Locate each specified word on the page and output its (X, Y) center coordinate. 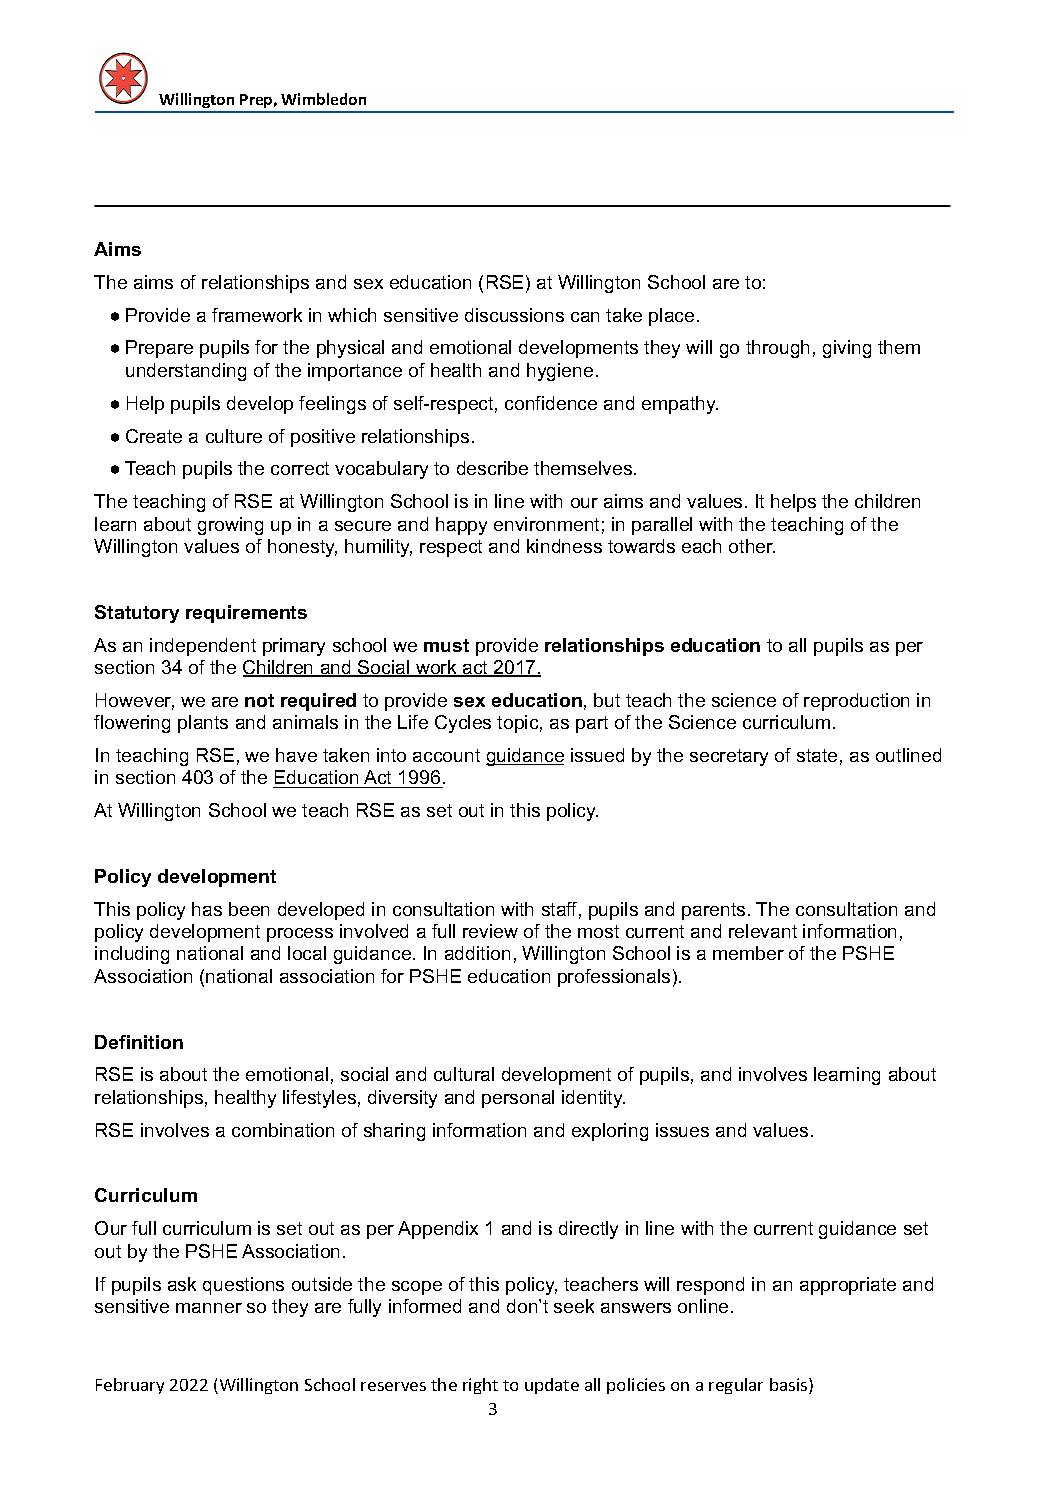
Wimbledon (323, 99)
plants (203, 724)
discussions (514, 315)
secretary (729, 757)
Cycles (463, 724)
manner (209, 1308)
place (671, 317)
